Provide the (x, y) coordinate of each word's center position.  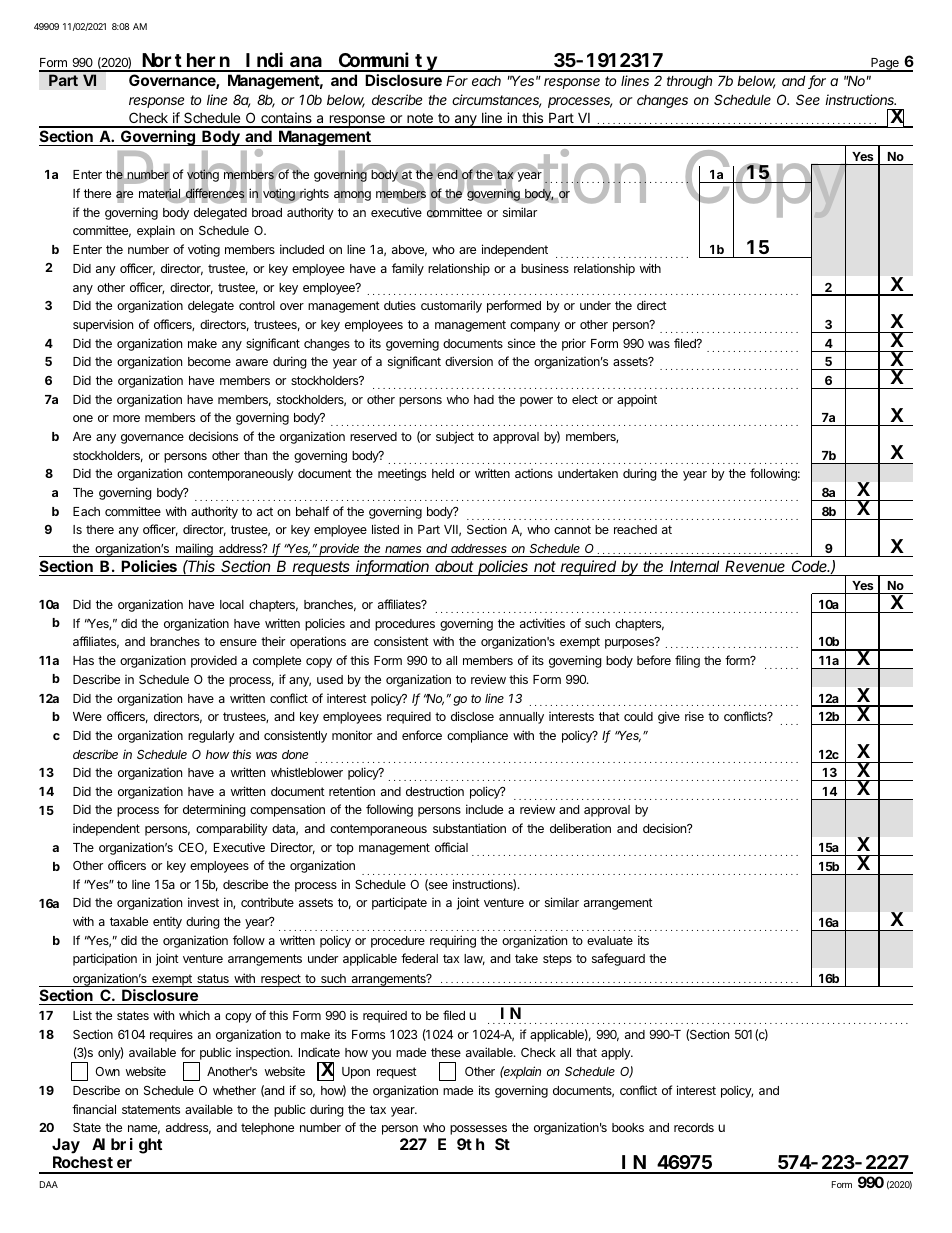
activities (542, 623)
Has (83, 660)
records (694, 1127)
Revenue (755, 566)
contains (286, 119)
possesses (478, 1130)
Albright (127, 1146)
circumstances (496, 101)
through (689, 82)
